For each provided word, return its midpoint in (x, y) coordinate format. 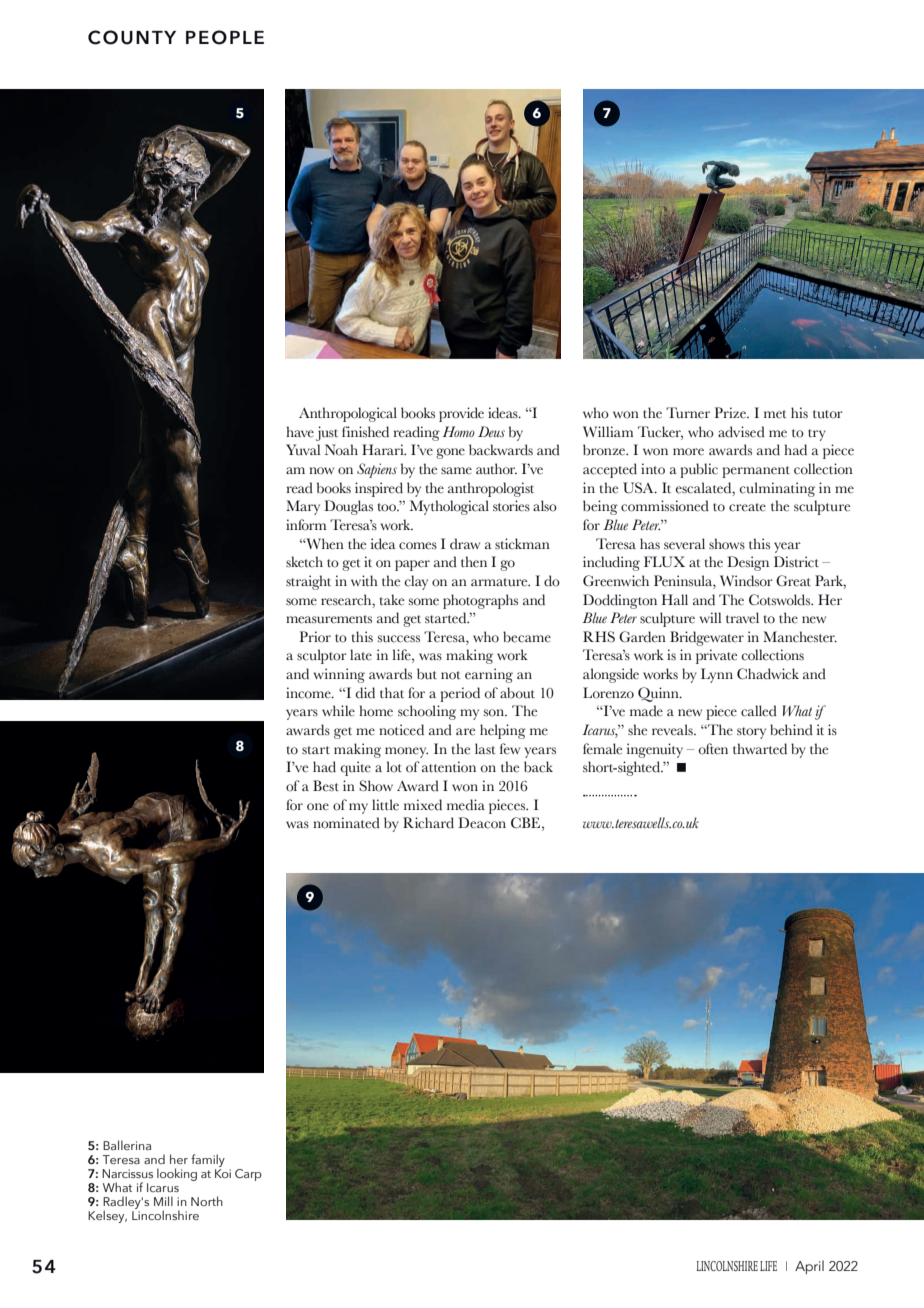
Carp (248, 1175)
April (809, 1267)
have (300, 431)
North (207, 1201)
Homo (459, 431)
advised (741, 432)
